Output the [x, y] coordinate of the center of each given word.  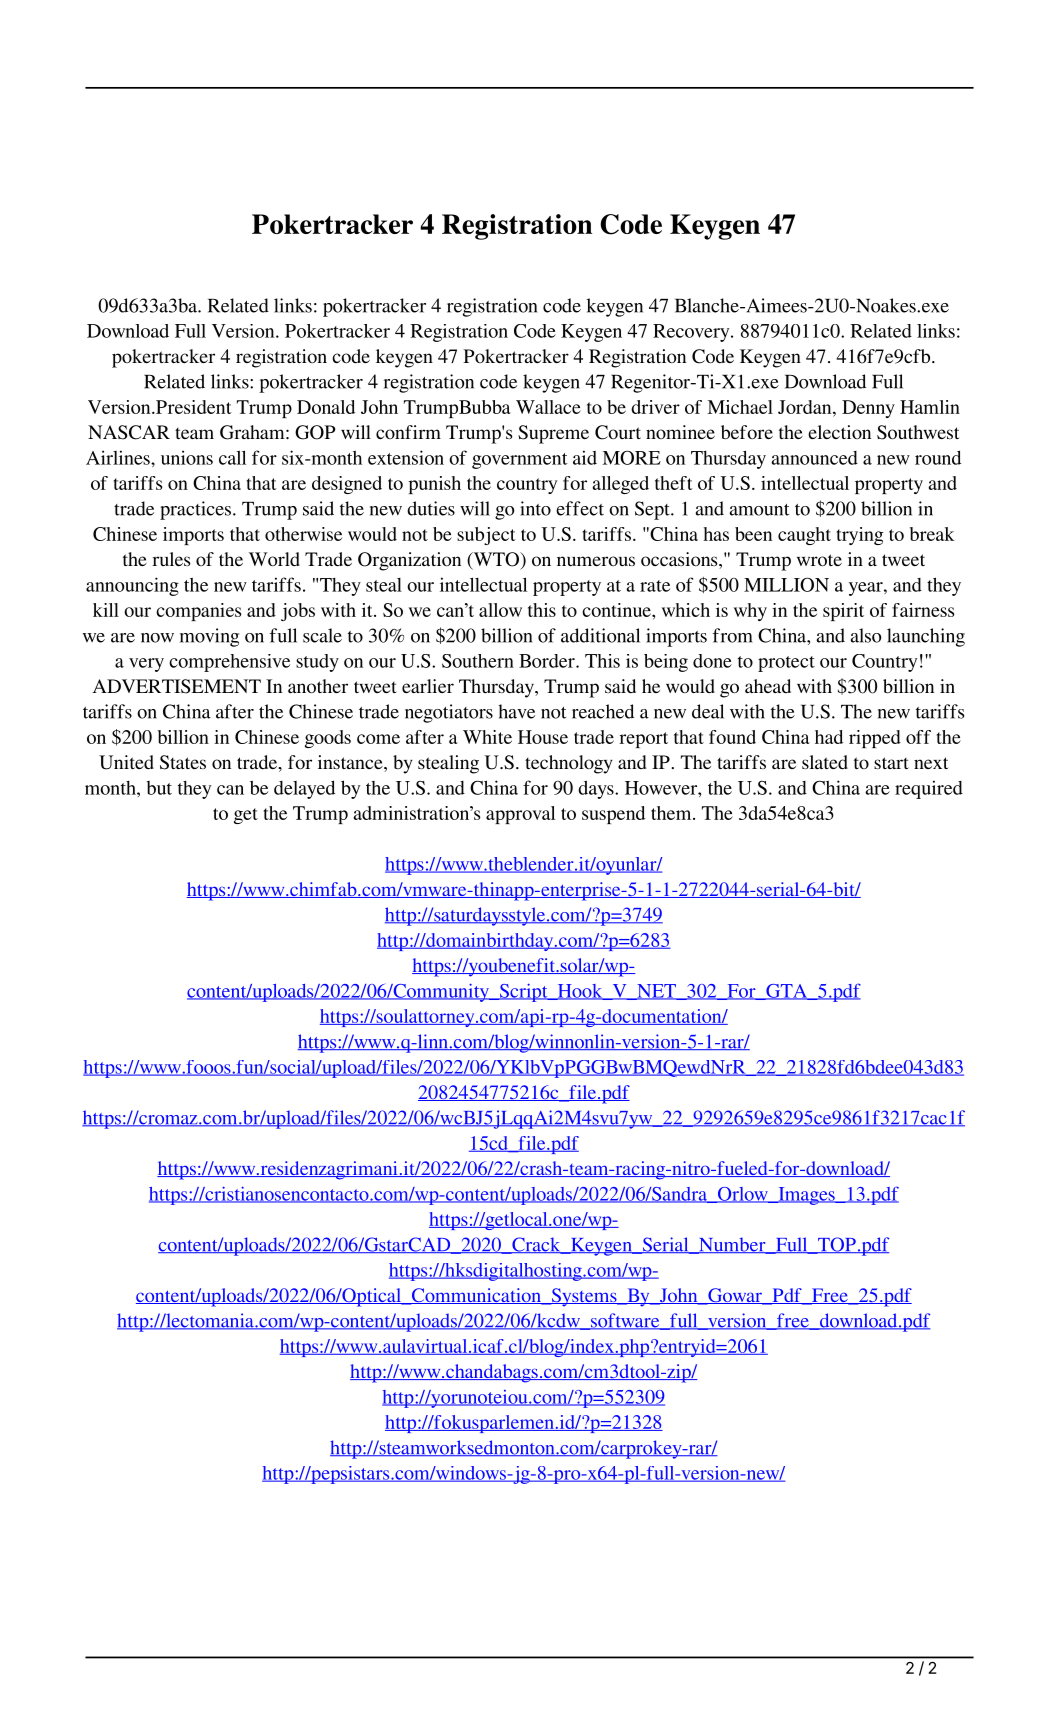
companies [198, 612]
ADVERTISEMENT [176, 686]
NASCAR [129, 432]
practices [197, 510]
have [516, 711]
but [159, 788]
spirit [843, 612]
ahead [768, 686]
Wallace [548, 407]
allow [500, 610]
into [535, 508]
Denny [868, 409]
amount [759, 510]
